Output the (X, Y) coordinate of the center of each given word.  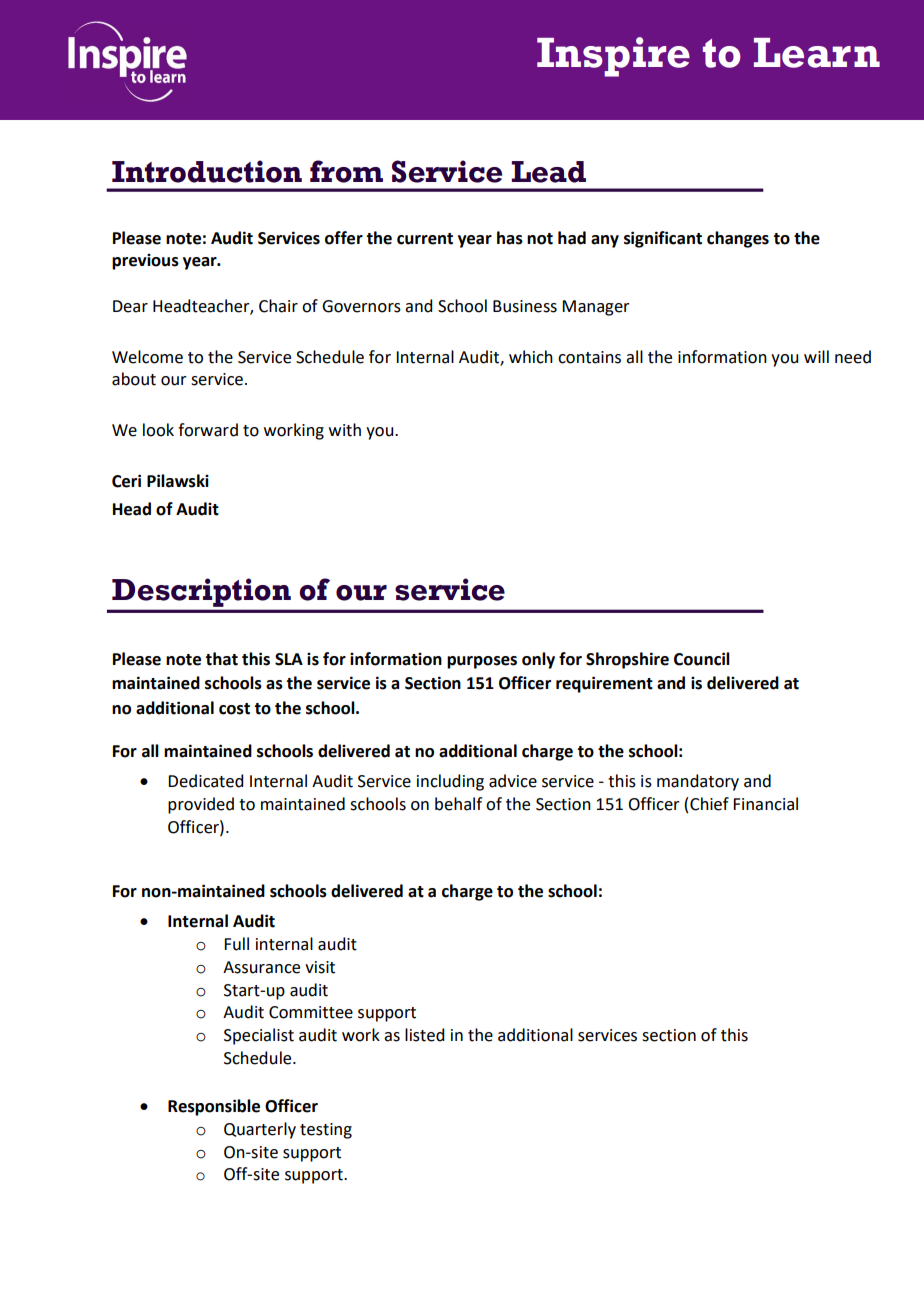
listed (424, 1035)
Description (201, 592)
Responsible (214, 1107)
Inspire (613, 57)
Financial (765, 804)
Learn (817, 53)
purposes (482, 662)
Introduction (207, 171)
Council (702, 659)
